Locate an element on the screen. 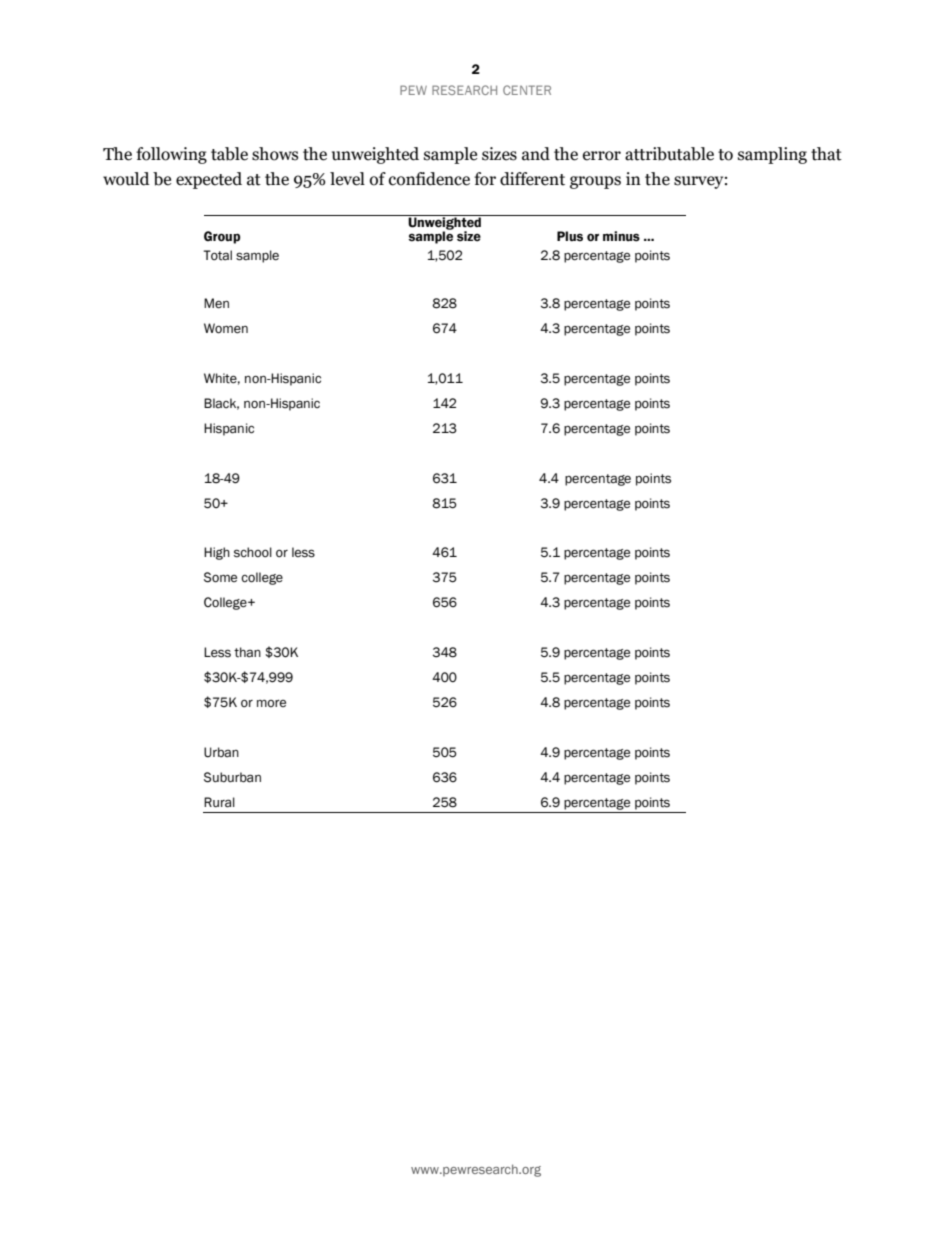 The height and width of the screenshot is (1233, 952). CENTER is located at coordinates (527, 90).
